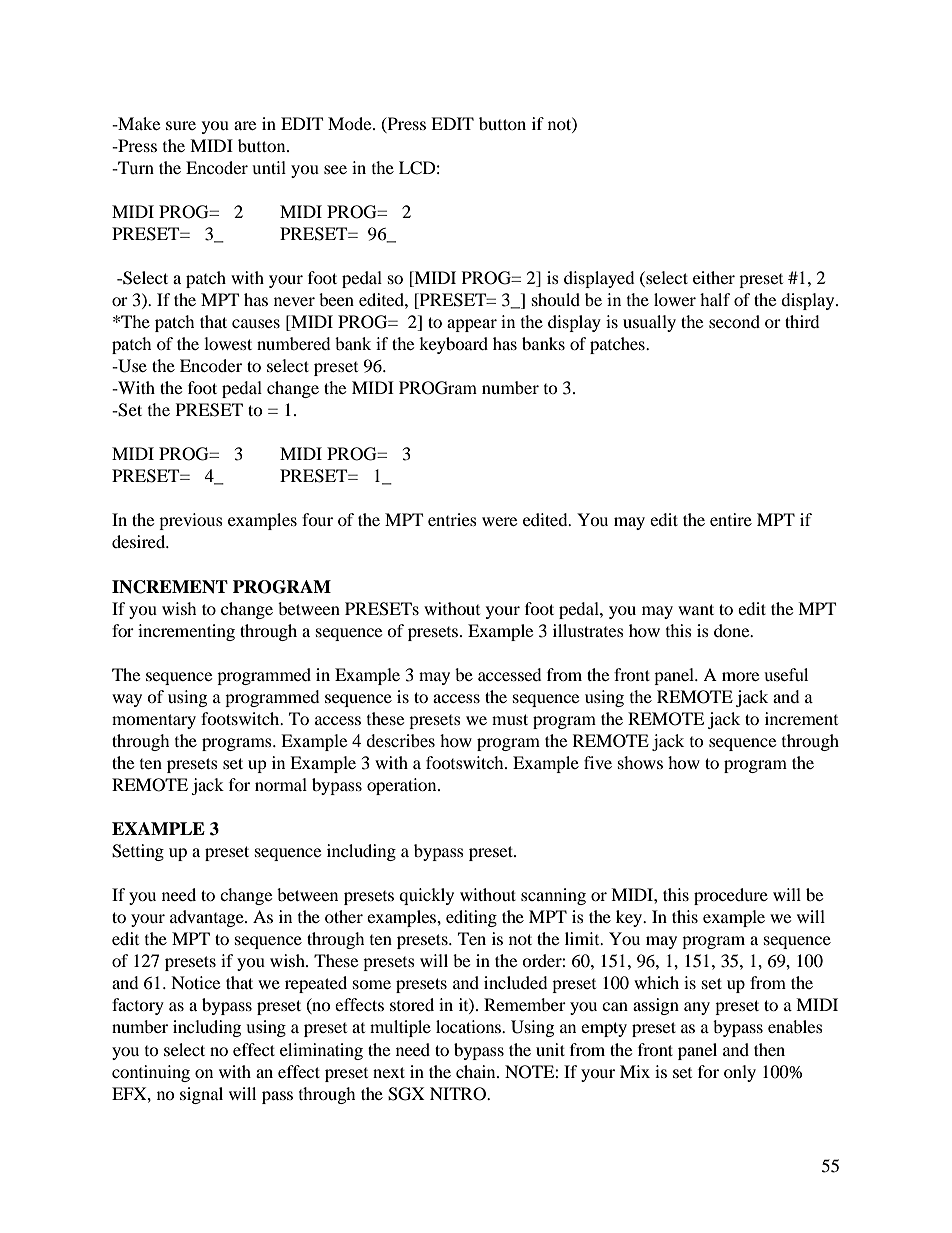 The width and height of the image is (952, 1233). What do you see at coordinates (403, 786) in the image?
I see `operation` at bounding box center [403, 786].
